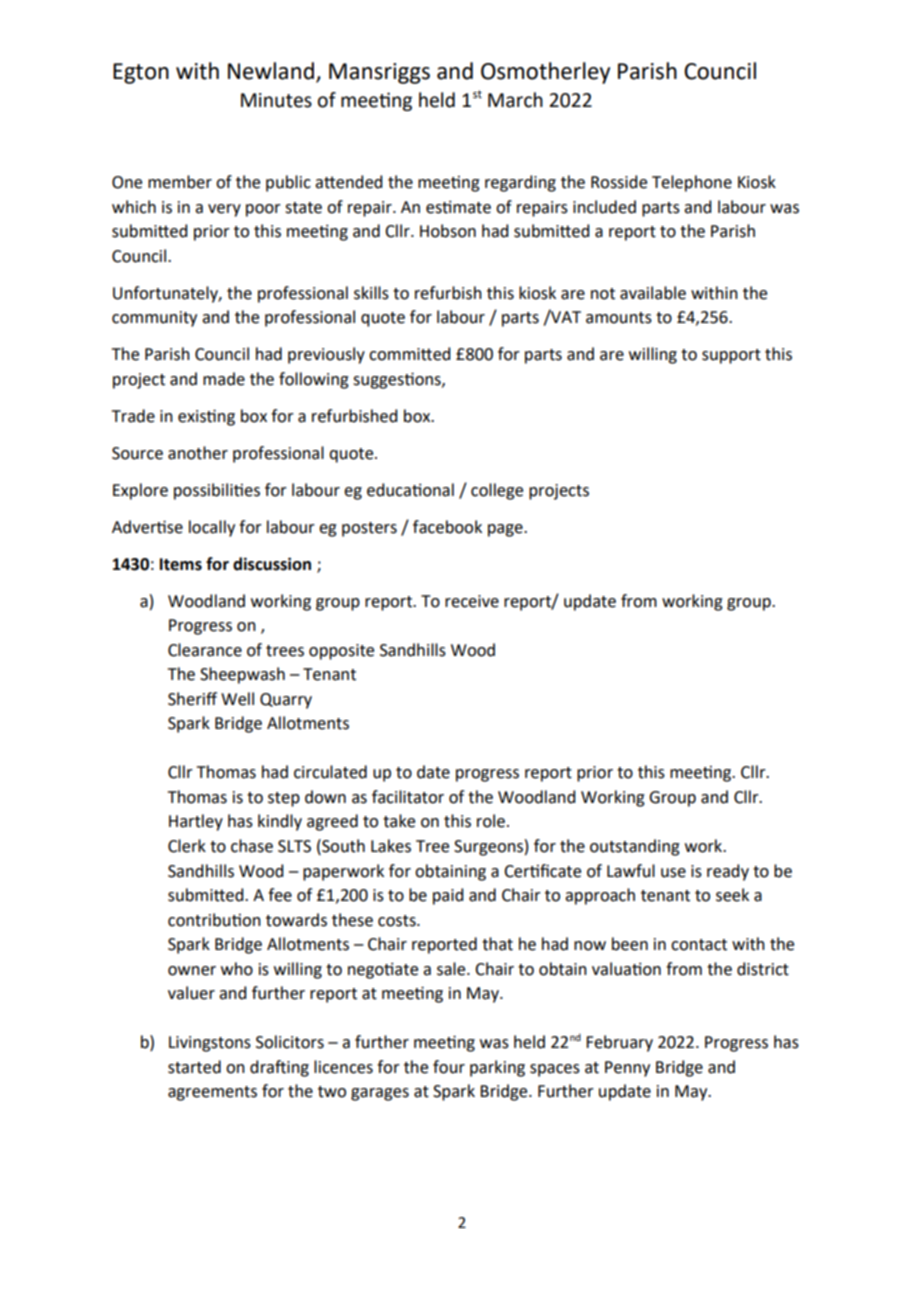  What do you see at coordinates (180, 182) in the page?
I see `member` at bounding box center [180, 182].
